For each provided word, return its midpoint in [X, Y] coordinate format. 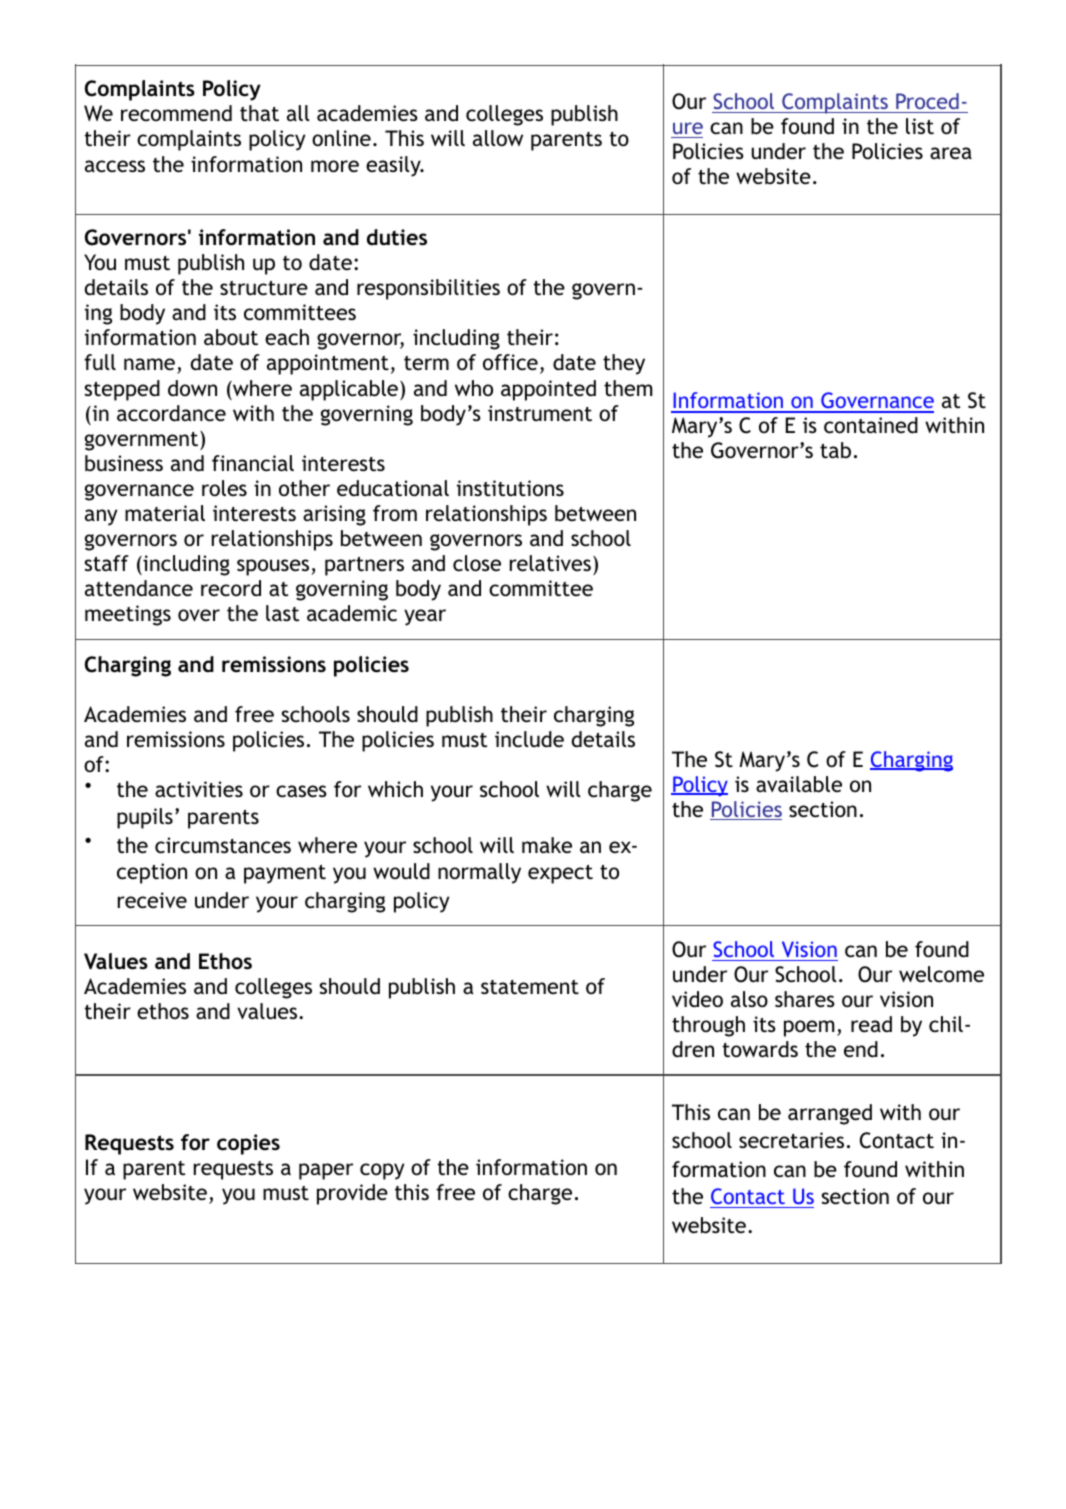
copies [248, 1144]
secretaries [791, 1140]
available [799, 784]
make [547, 845]
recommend [176, 113]
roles [224, 488]
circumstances [223, 845]
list [920, 126]
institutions [510, 488]
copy [382, 1171]
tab [835, 450]
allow [498, 138]
